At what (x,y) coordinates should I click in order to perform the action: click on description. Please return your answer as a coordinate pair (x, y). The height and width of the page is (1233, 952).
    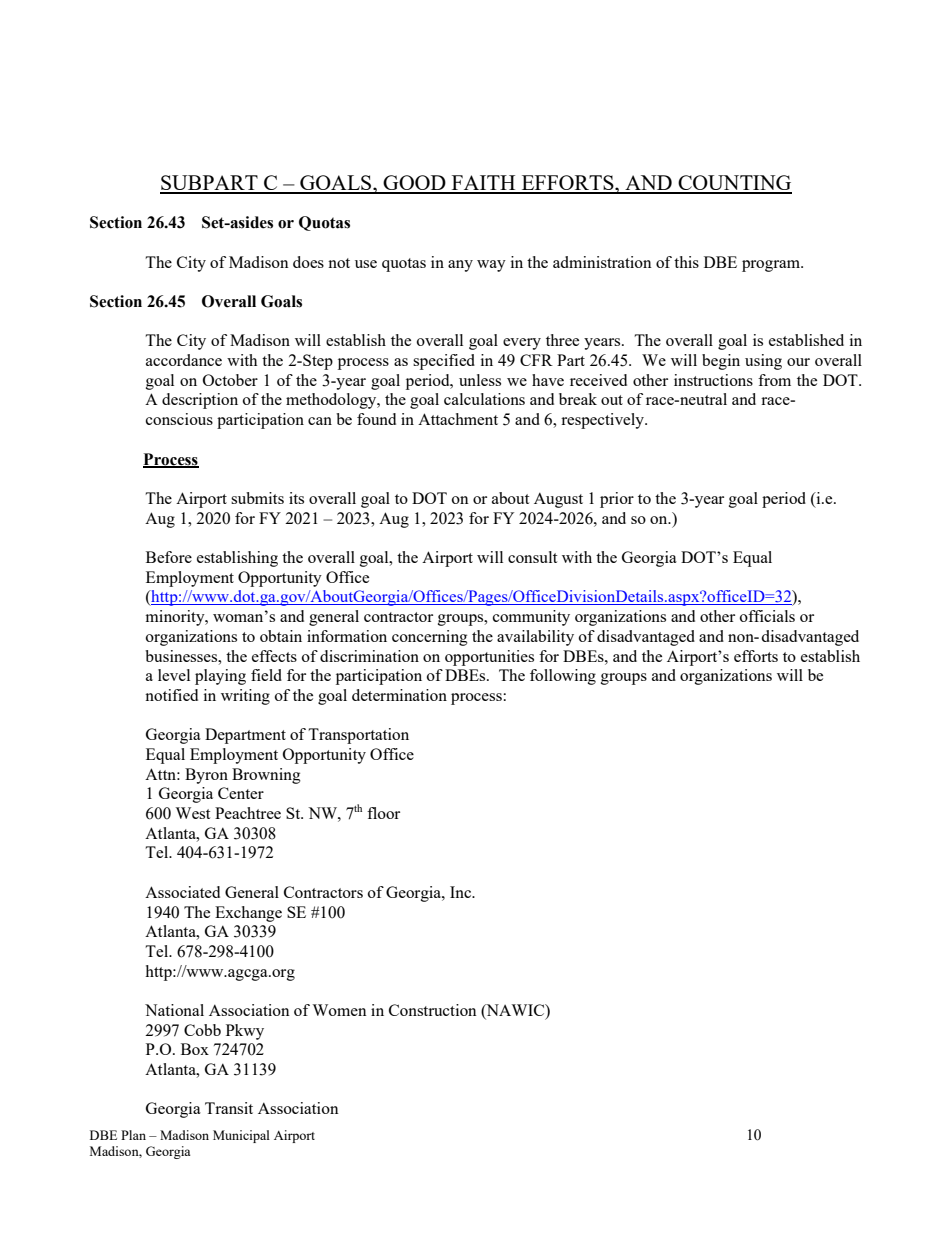
    Looking at the image, I should click on (200, 401).
